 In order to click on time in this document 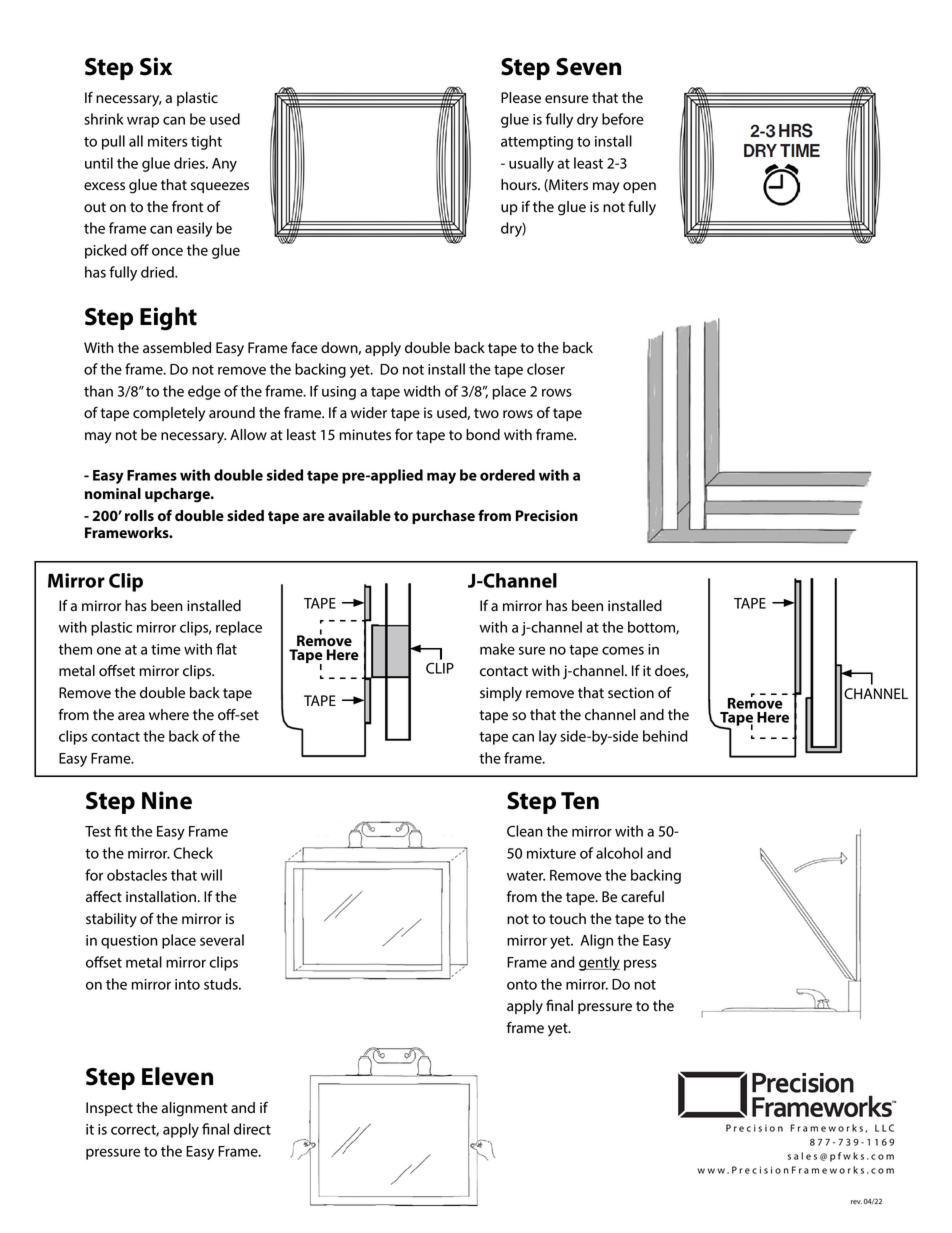, I will do `click(166, 649)`.
